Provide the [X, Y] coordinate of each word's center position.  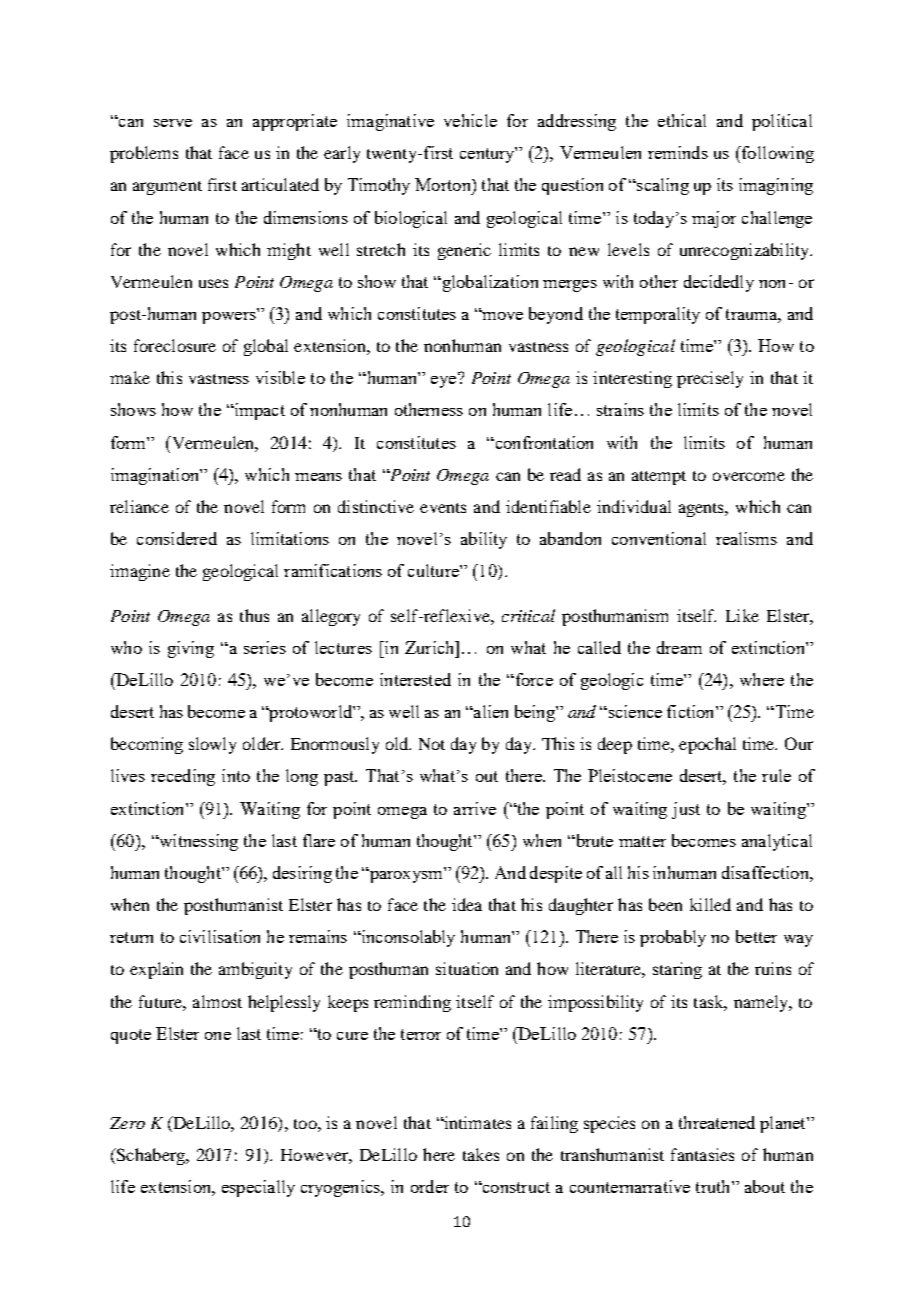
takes [481, 1154]
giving [191, 649]
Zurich [431, 647]
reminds [678, 152]
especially [258, 1188]
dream [679, 647]
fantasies [702, 1154]
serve [173, 123]
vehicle [470, 120]
